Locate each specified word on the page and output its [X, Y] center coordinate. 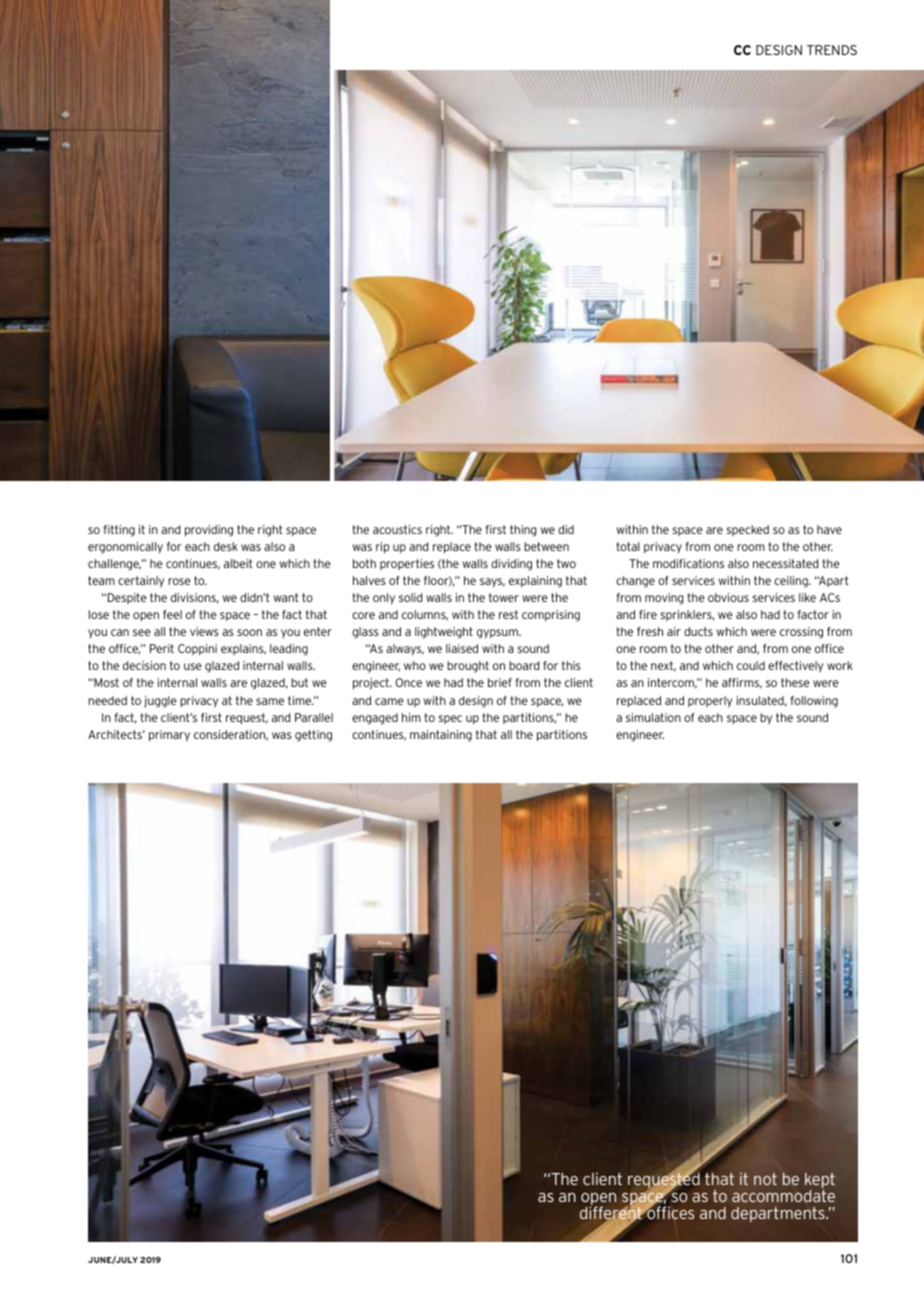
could [751, 665]
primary [169, 736]
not [765, 1179]
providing [209, 531]
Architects [116, 734]
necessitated [785, 563]
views [204, 631]
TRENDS [832, 50]
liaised [462, 648]
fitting [119, 531]
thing [523, 531]
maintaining [441, 736]
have [829, 529]
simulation [653, 717]
